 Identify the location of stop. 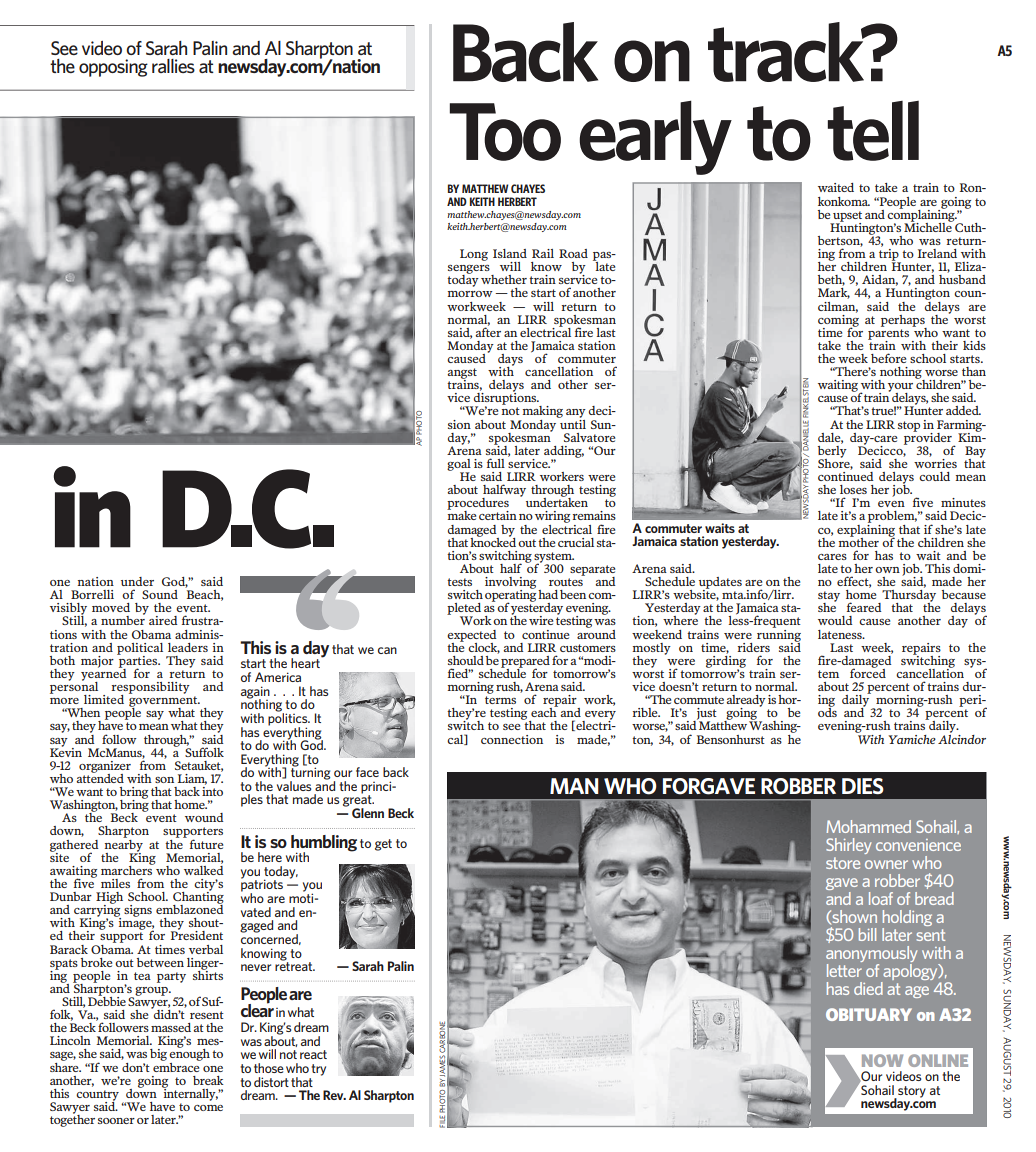
(909, 426).
